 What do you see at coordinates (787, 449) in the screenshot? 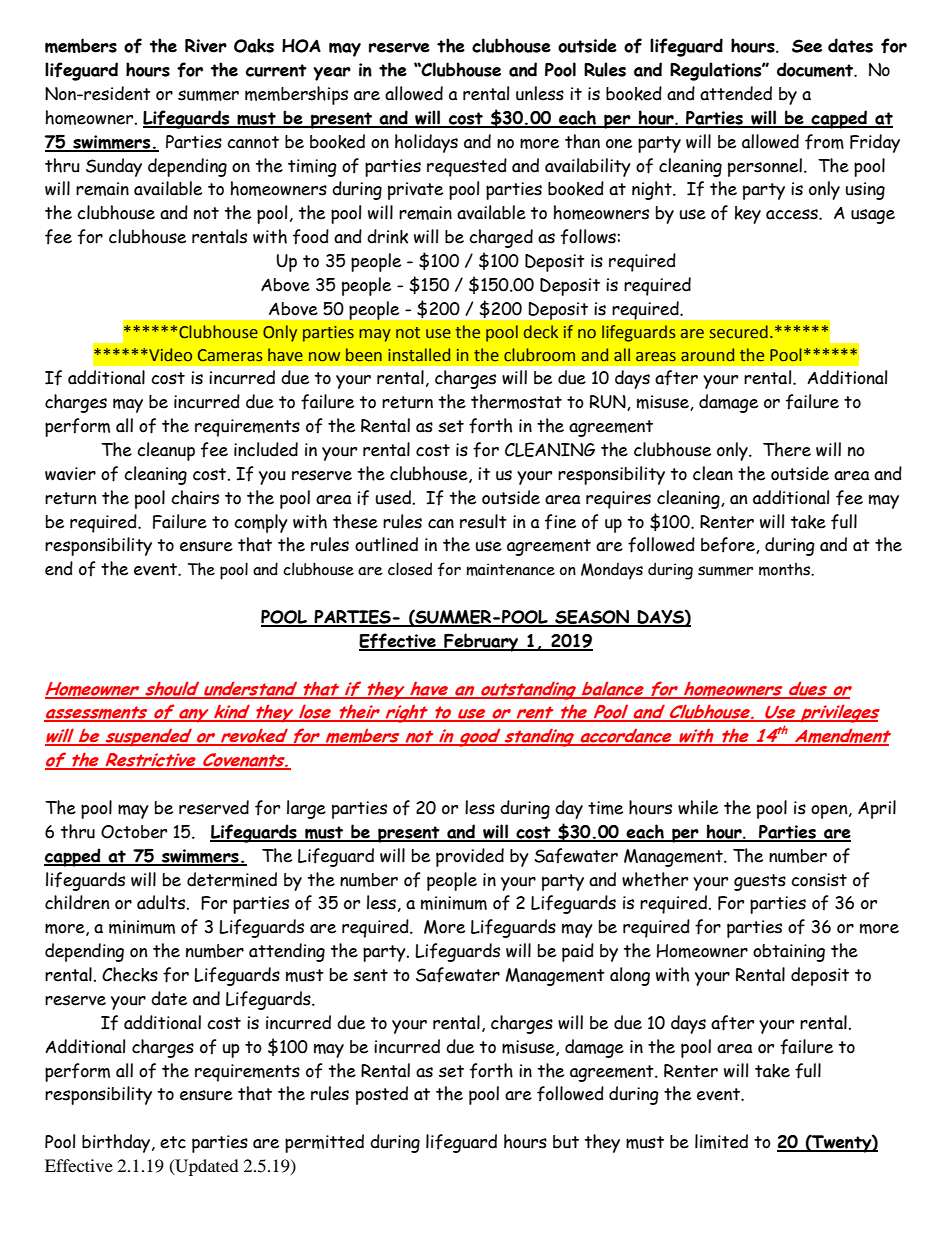
I see `There` at bounding box center [787, 449].
